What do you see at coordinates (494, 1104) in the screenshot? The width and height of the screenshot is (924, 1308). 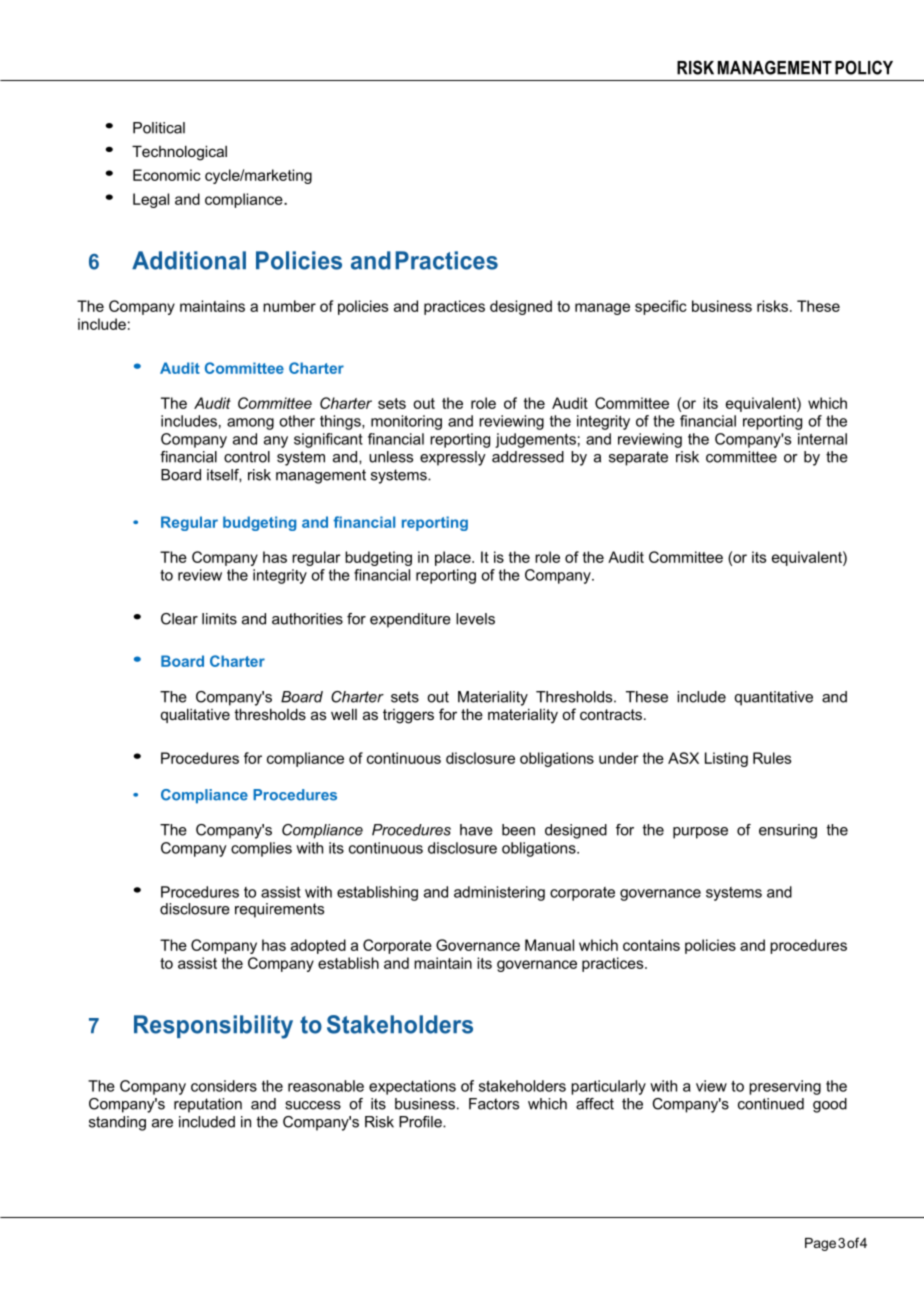 I see `Factors` at bounding box center [494, 1104].
